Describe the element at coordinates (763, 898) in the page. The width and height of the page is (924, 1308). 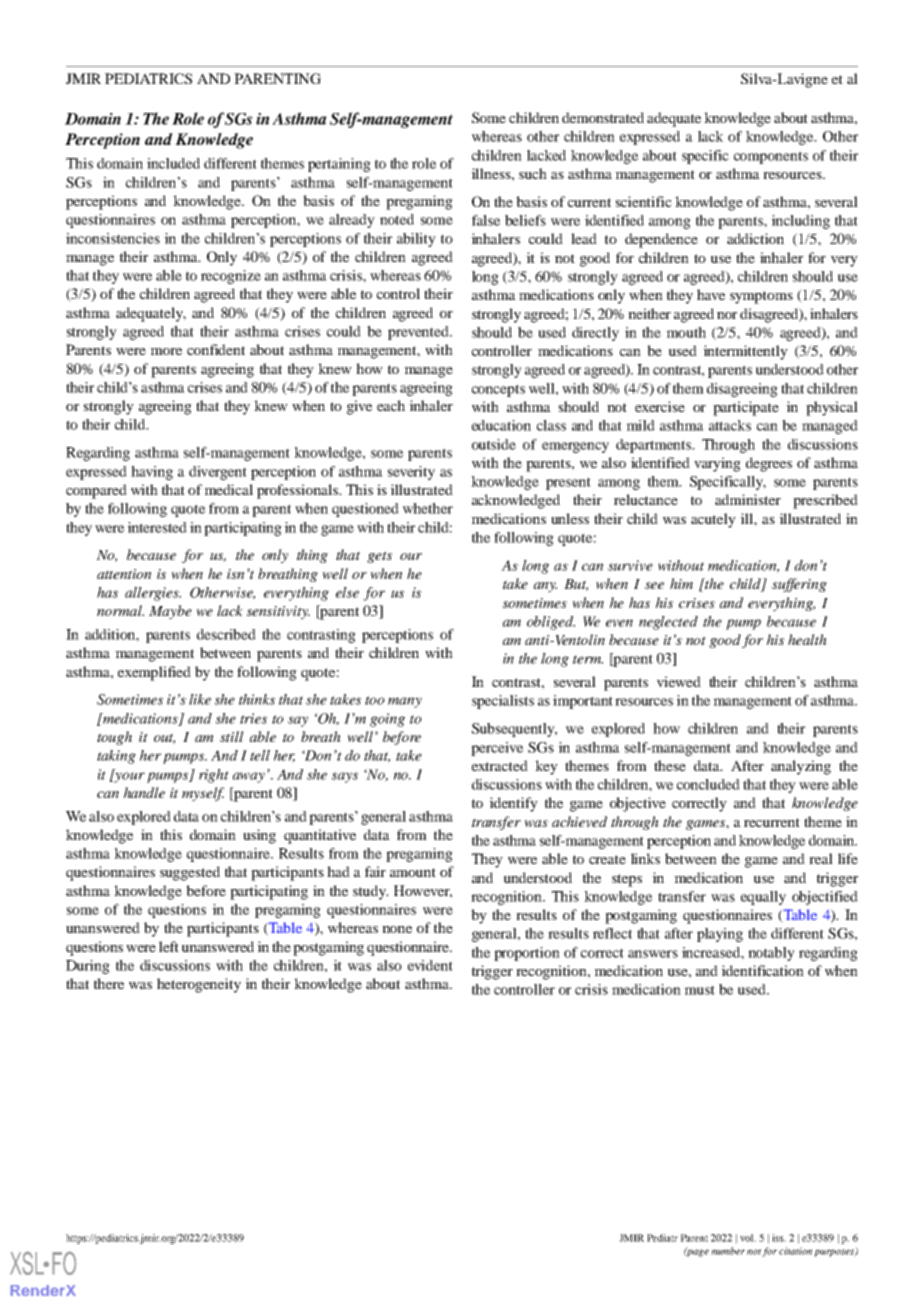
I see `equally` at that location.
